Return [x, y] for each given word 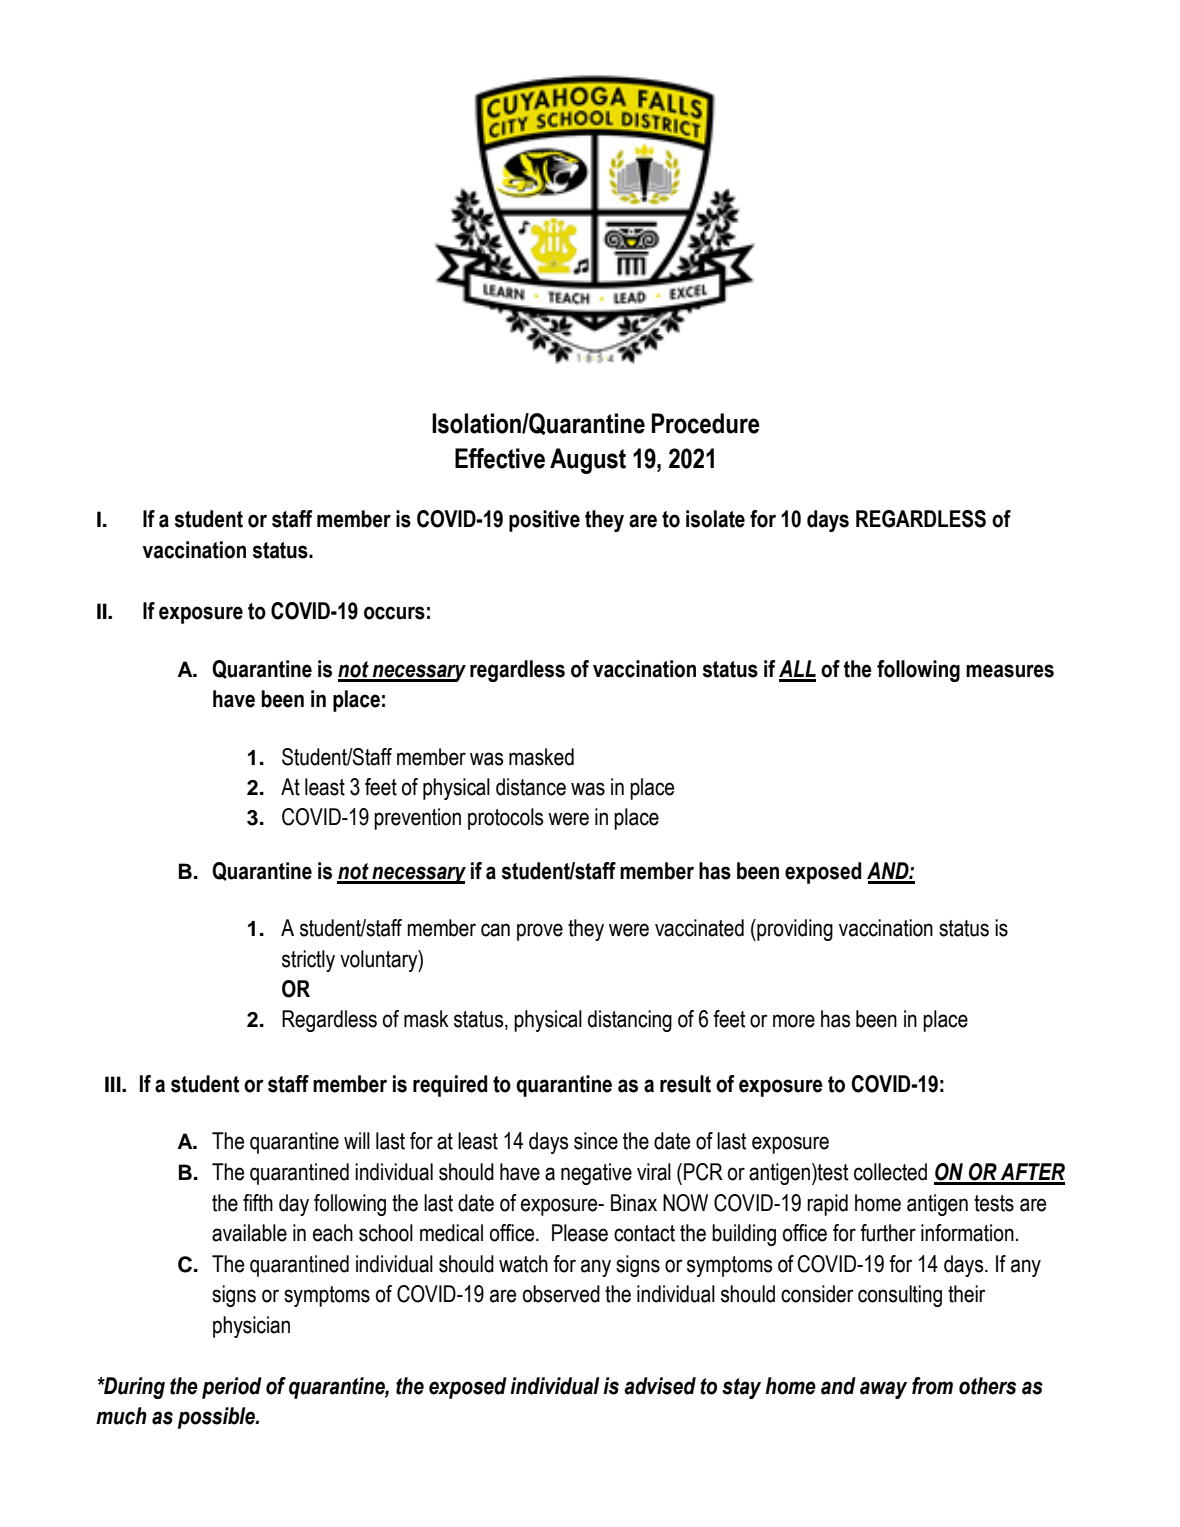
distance [531, 787]
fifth [258, 1203]
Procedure [706, 423]
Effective [500, 458]
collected [890, 1172]
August [588, 461]
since [596, 1141]
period [232, 1388]
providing [794, 930]
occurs [394, 613]
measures [1010, 671]
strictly [308, 961]
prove [540, 932]
